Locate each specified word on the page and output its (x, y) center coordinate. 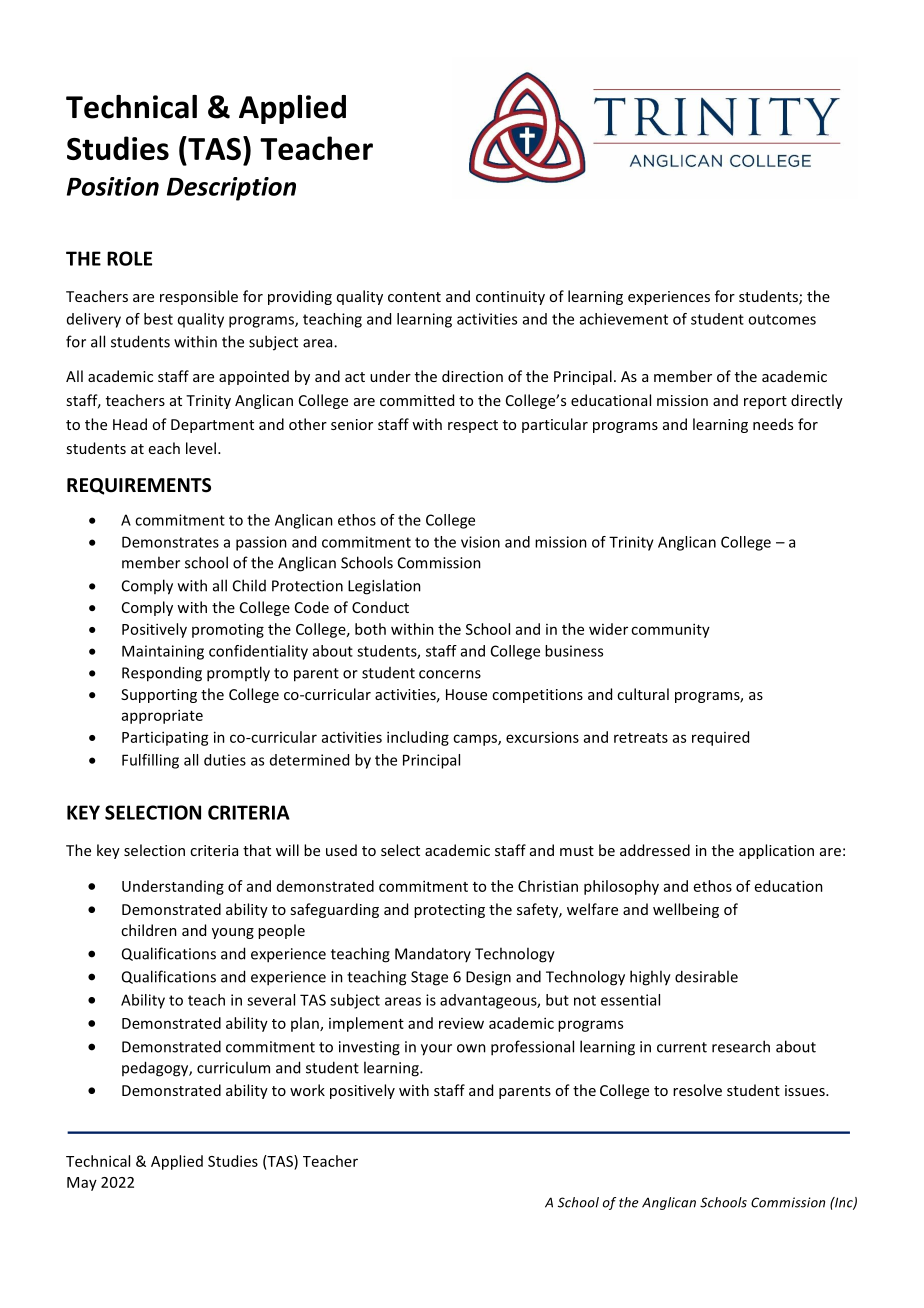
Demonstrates (170, 542)
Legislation (384, 587)
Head (130, 424)
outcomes (782, 319)
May (82, 1184)
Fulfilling (150, 761)
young (233, 933)
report (765, 402)
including (418, 738)
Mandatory (433, 954)
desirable (706, 976)
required (720, 738)
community (670, 630)
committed (417, 400)
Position (113, 186)
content (414, 297)
